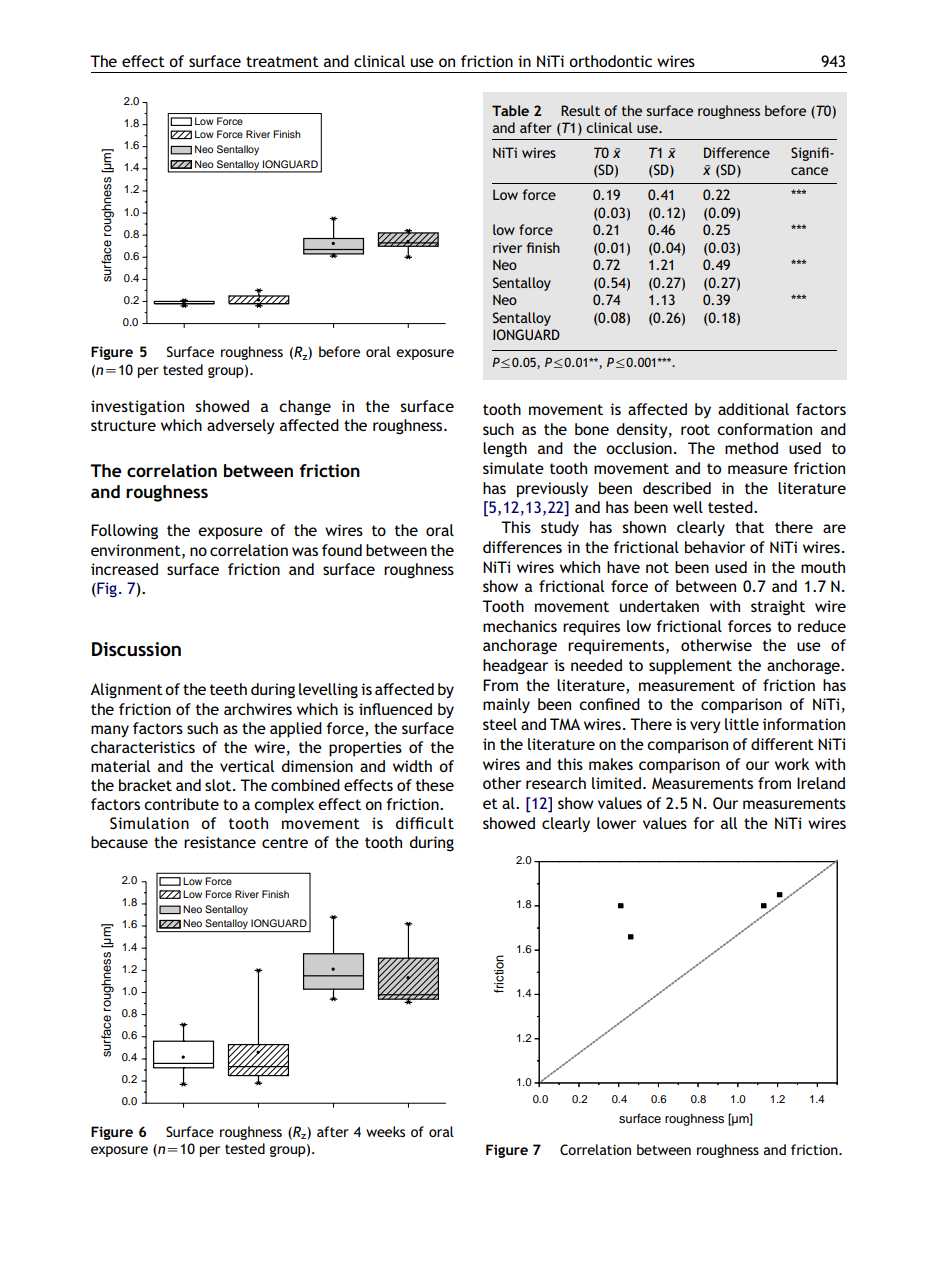  What do you see at coordinates (616, 823) in the screenshot?
I see `lower` at bounding box center [616, 823].
